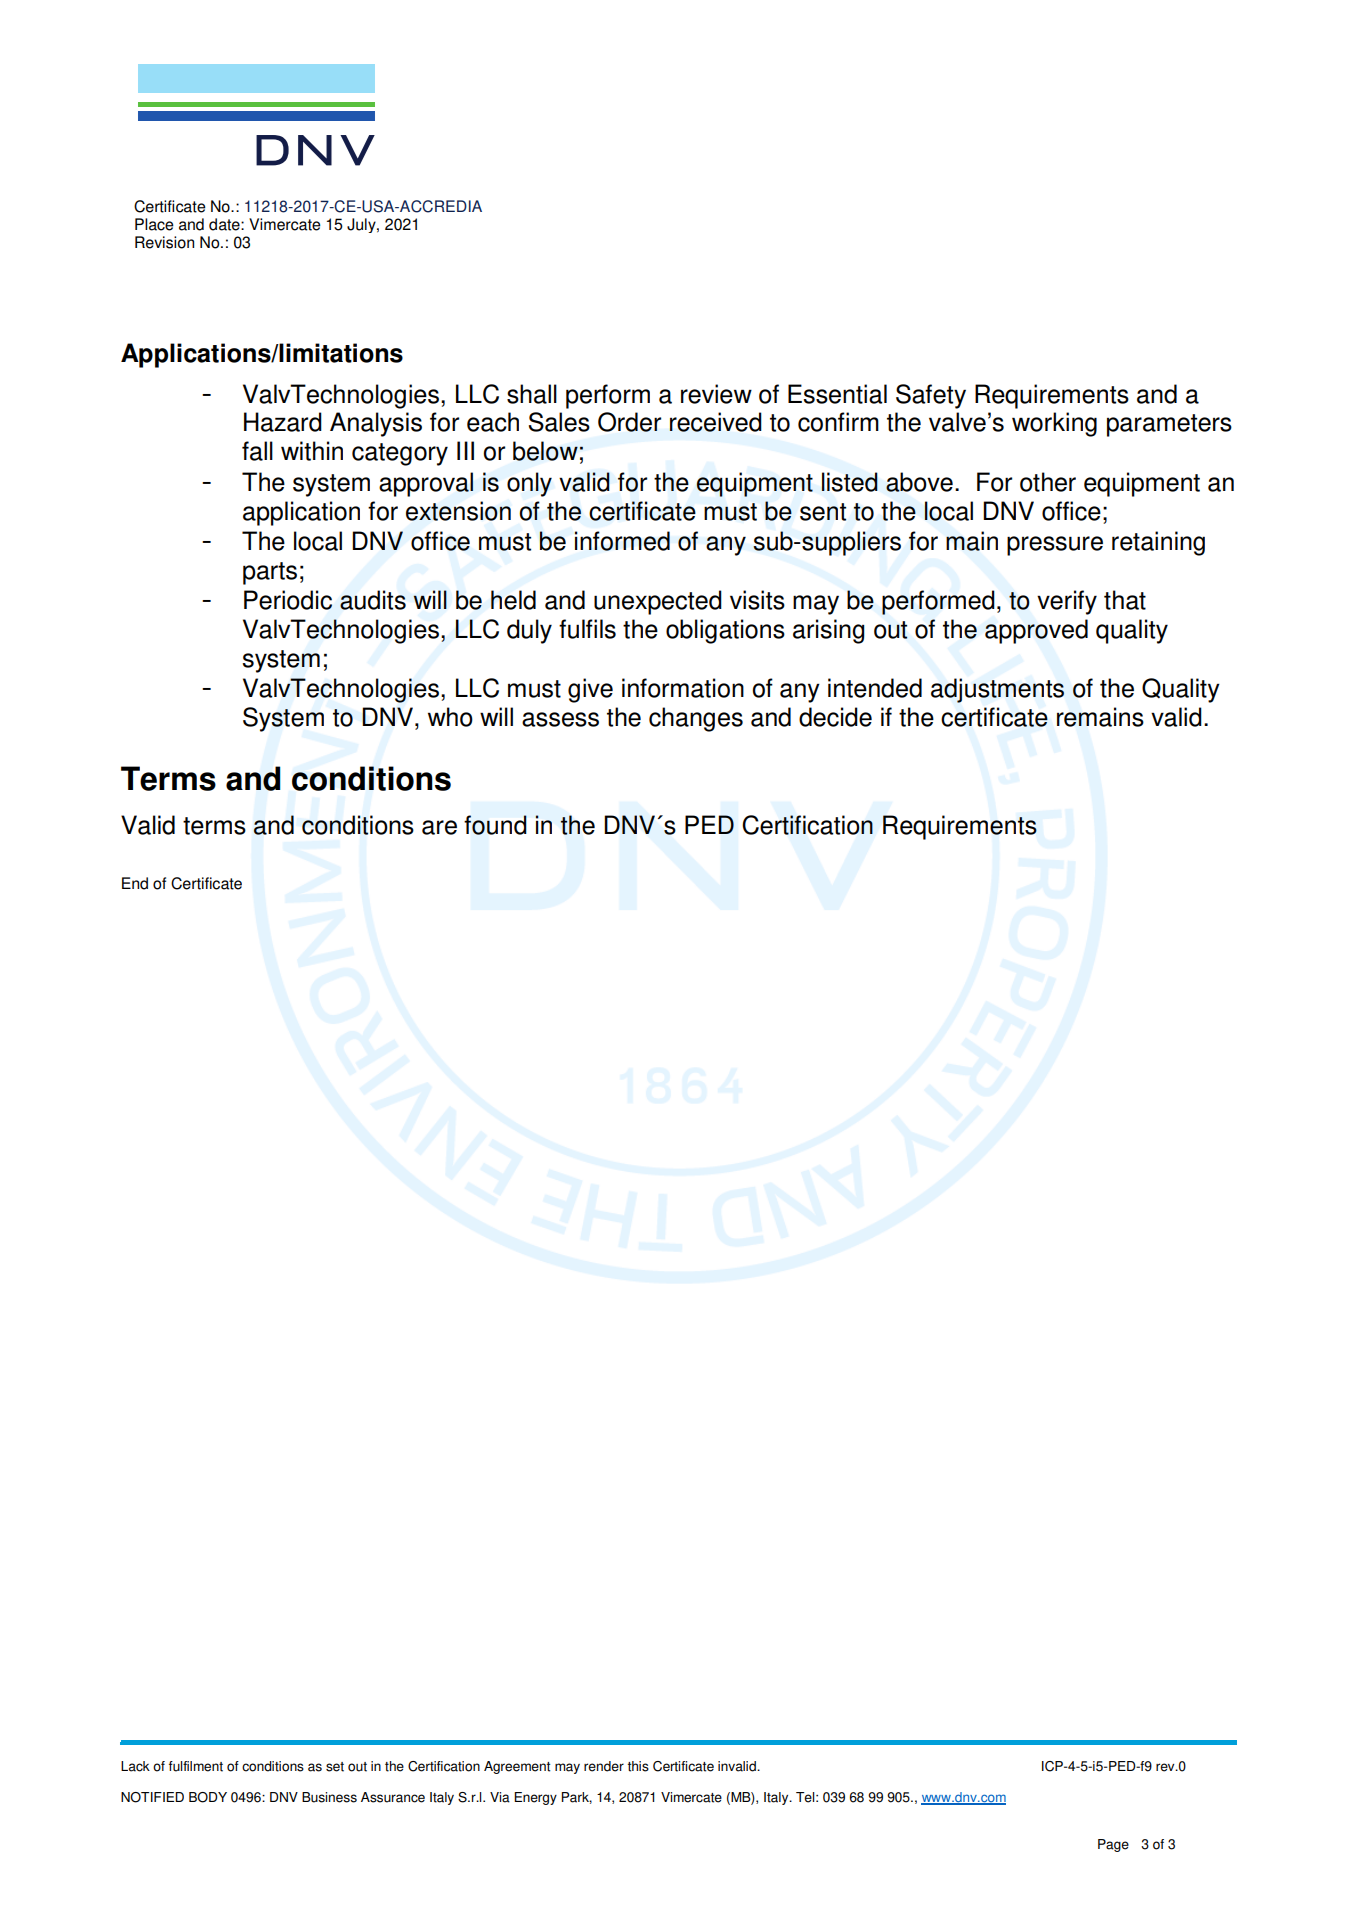 The height and width of the image is (1918, 1355). I want to click on Revision, so click(164, 242).
